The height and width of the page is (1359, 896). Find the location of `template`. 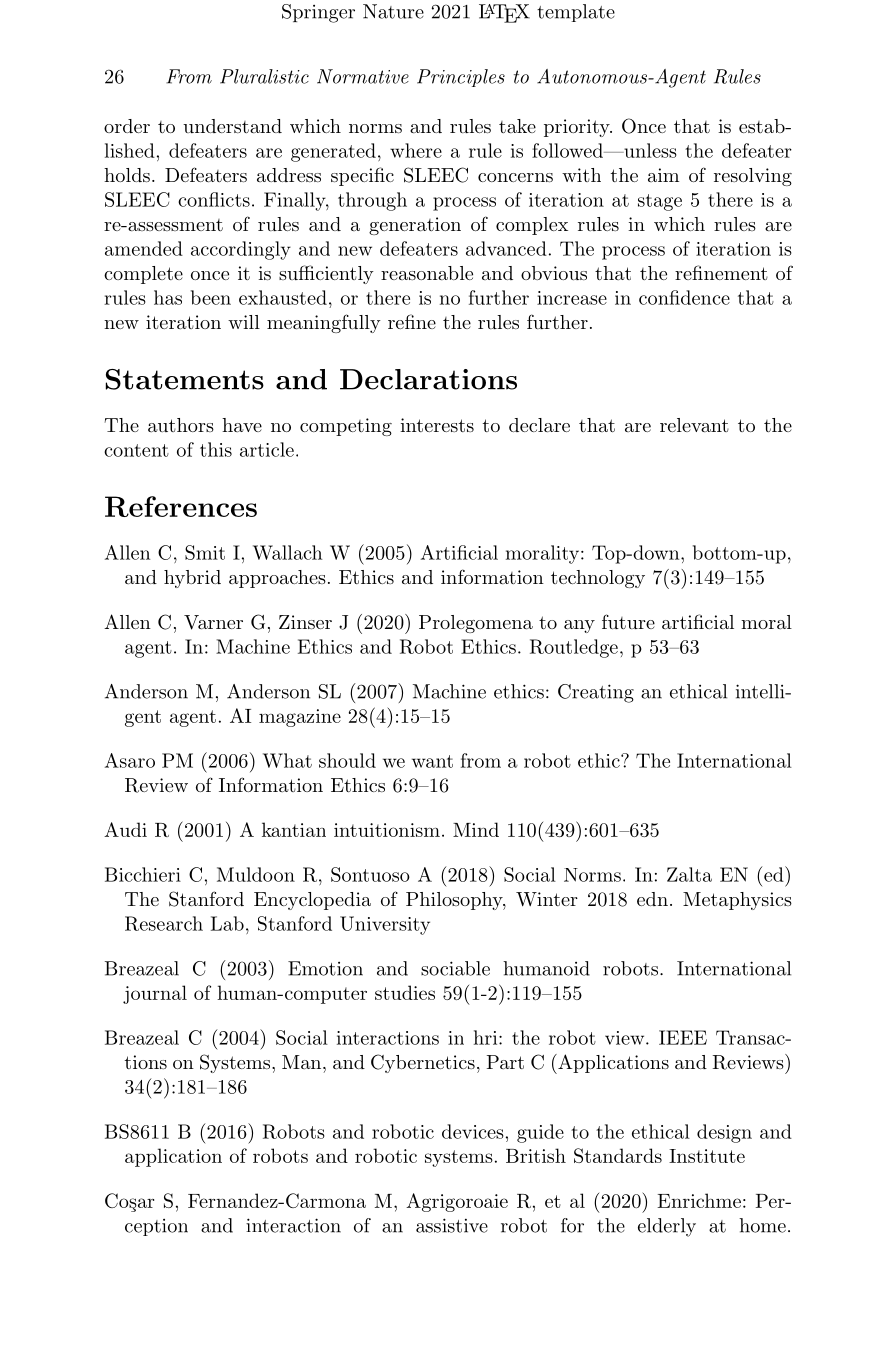

template is located at coordinates (576, 13).
